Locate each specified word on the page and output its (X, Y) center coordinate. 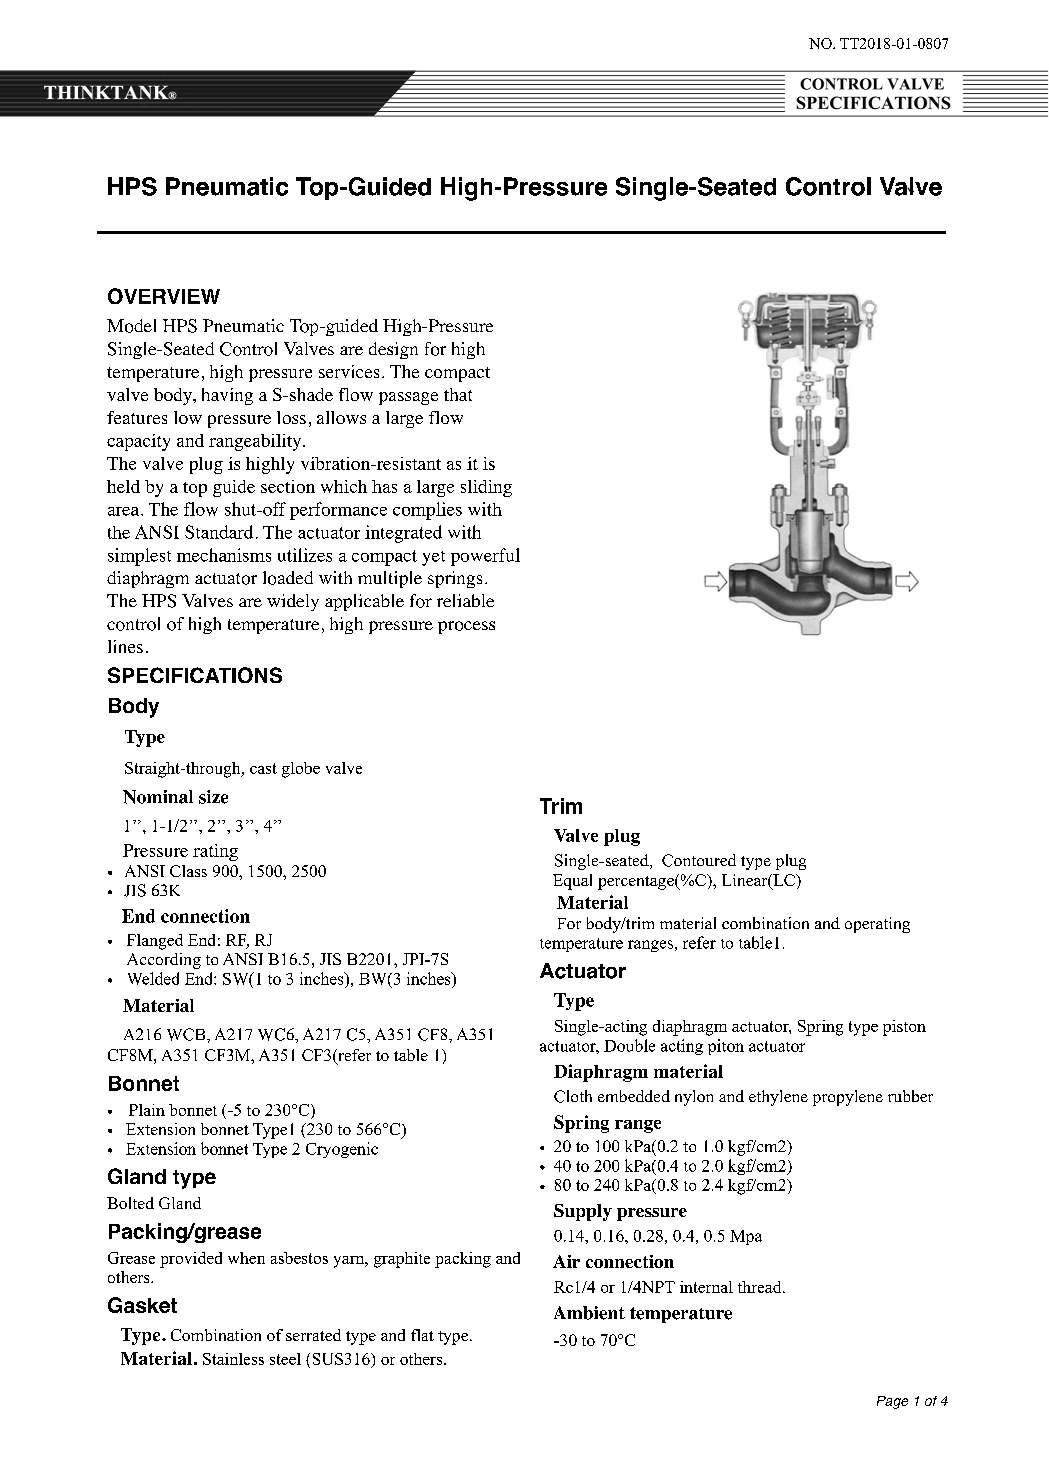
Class (188, 871)
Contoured (699, 860)
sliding (486, 488)
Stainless (233, 1359)
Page (892, 1402)
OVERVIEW (164, 296)
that (458, 394)
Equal (572, 882)
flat (422, 1335)
